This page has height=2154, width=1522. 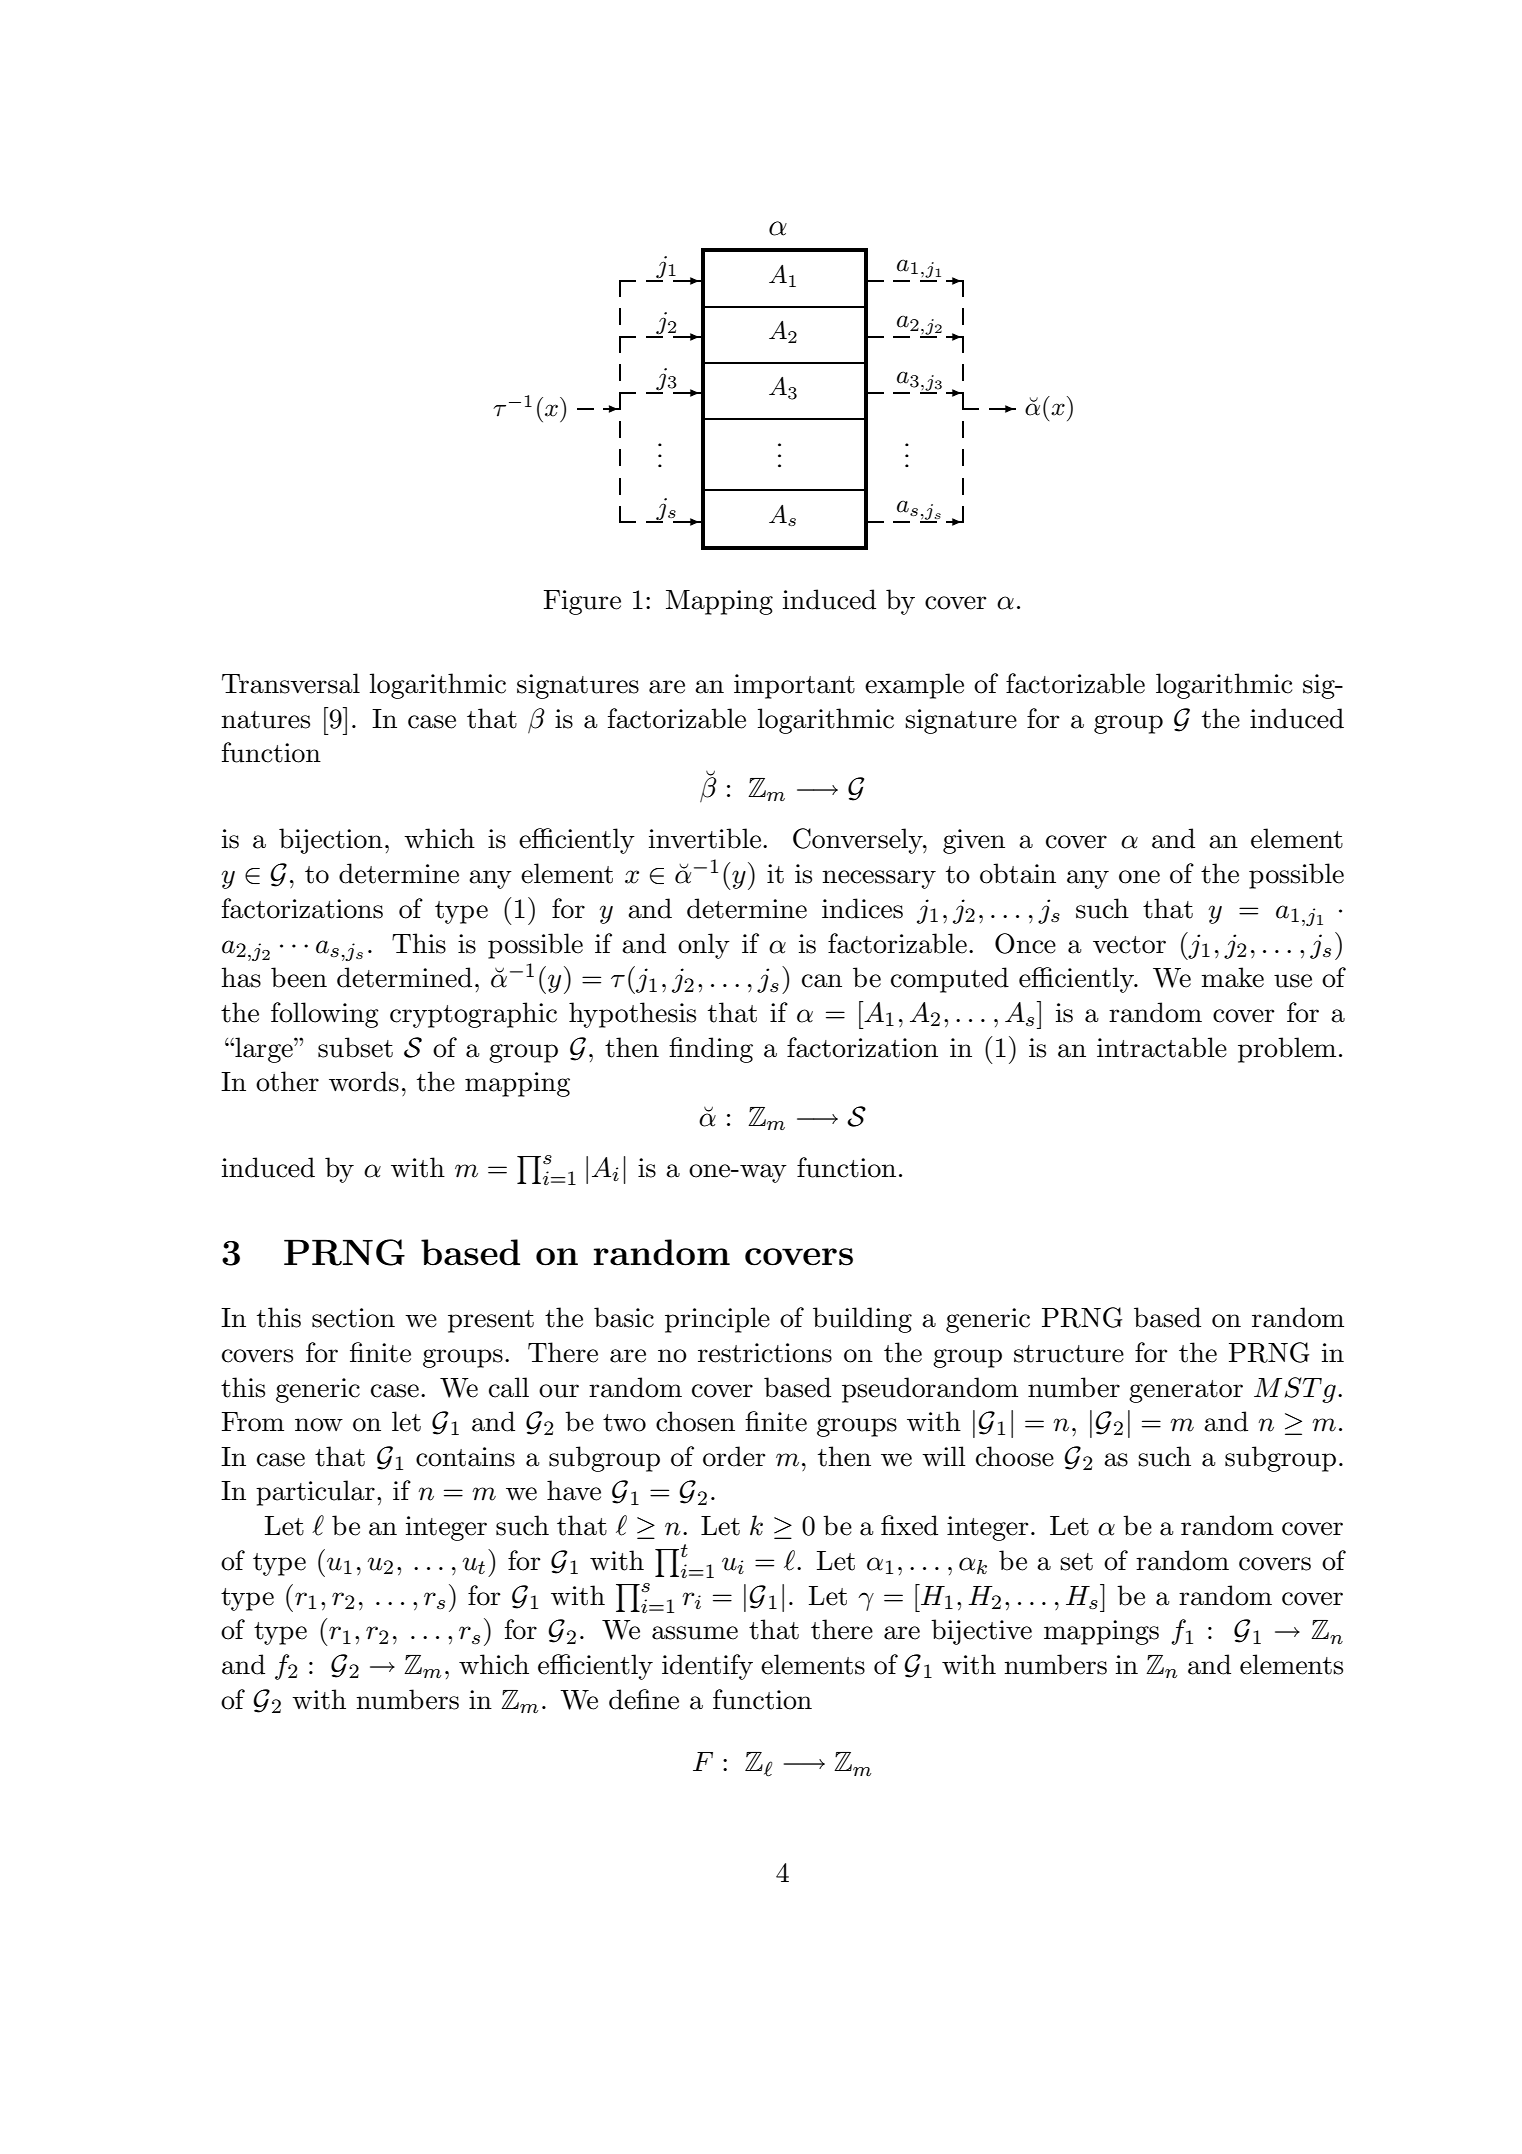 What do you see at coordinates (717, 1320) in the page?
I see `principle` at bounding box center [717, 1320].
